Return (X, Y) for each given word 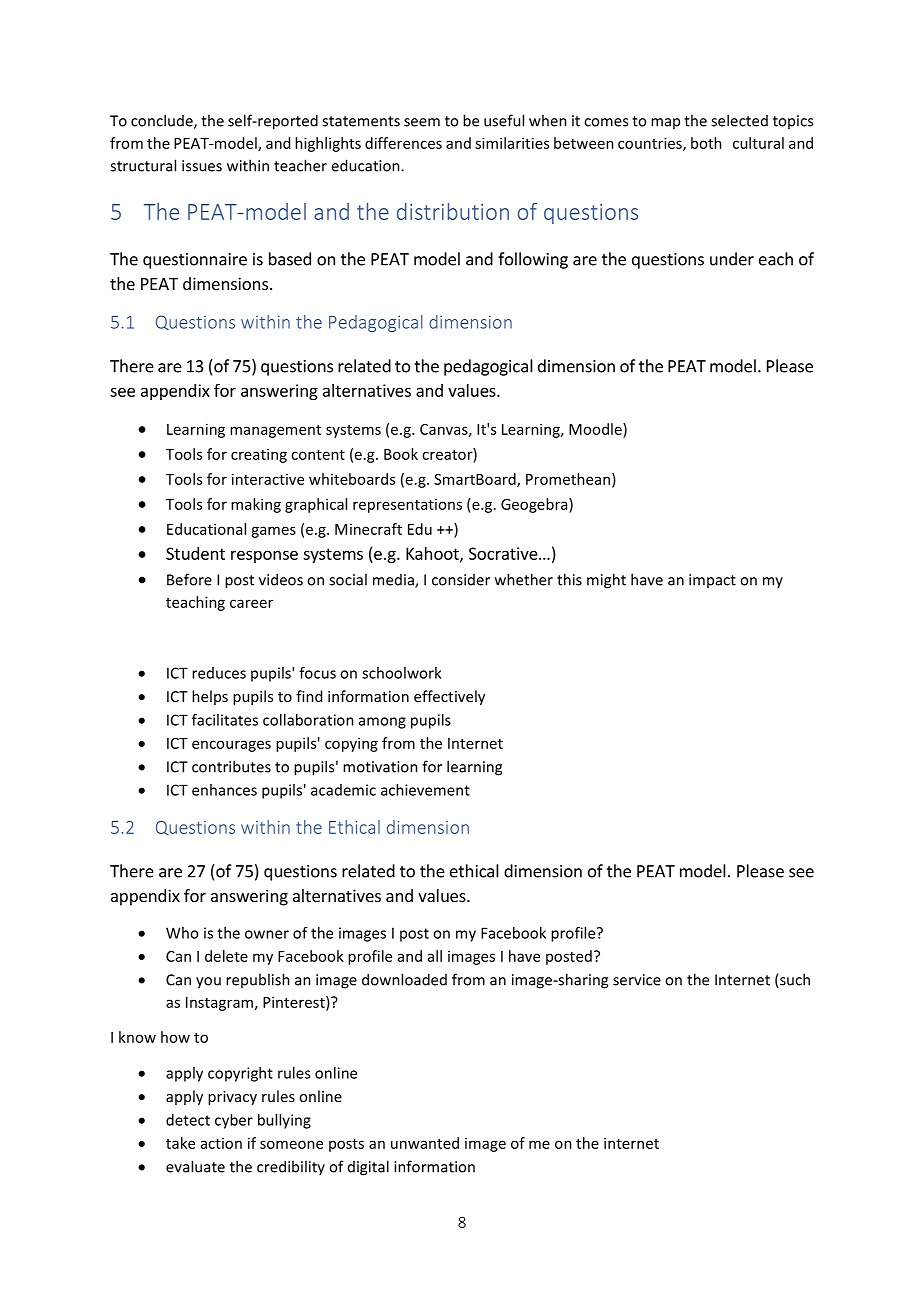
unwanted (425, 1143)
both (706, 143)
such (794, 980)
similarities (512, 143)
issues (202, 166)
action (221, 1143)
